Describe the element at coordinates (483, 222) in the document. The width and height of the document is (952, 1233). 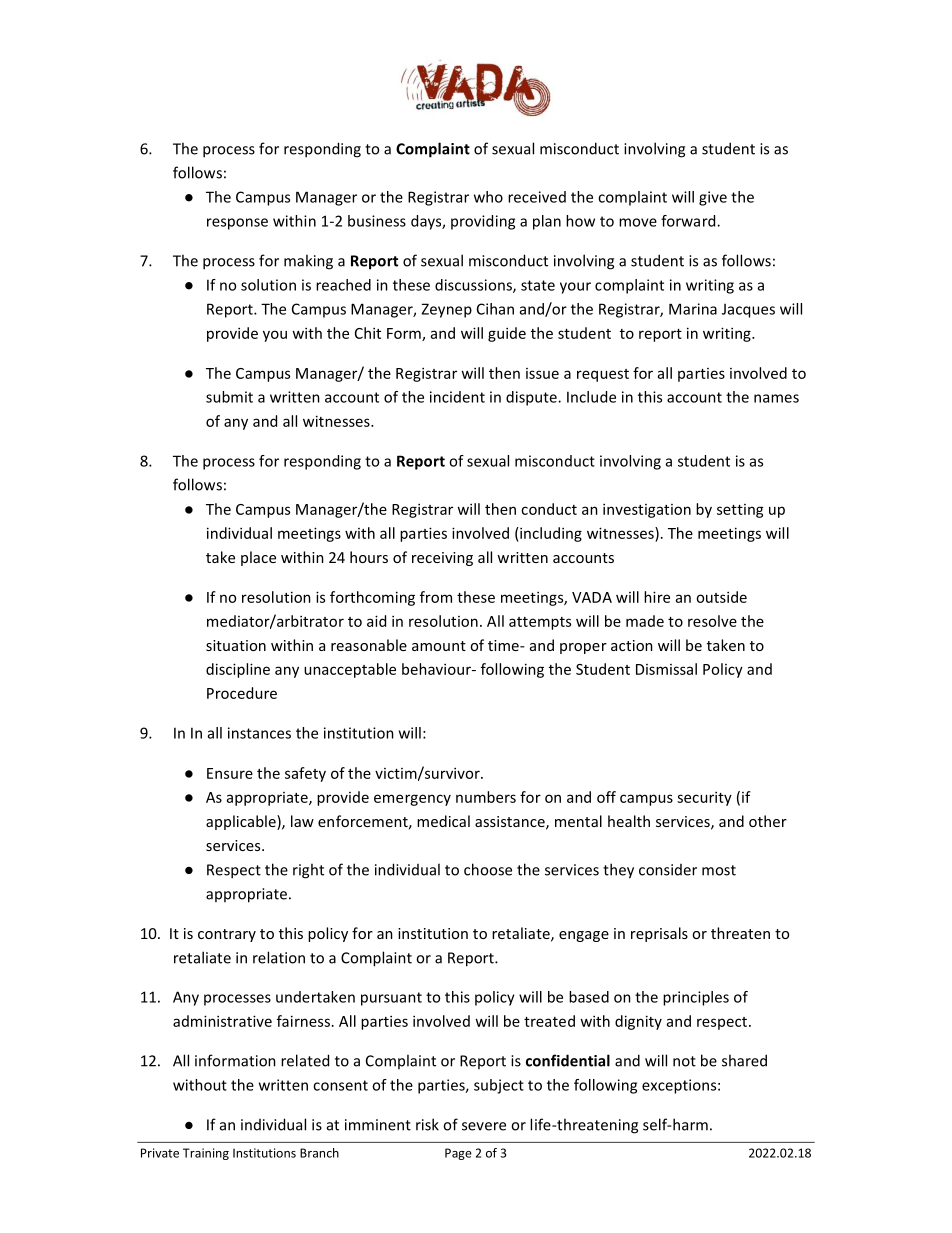
I see `providing` at that location.
